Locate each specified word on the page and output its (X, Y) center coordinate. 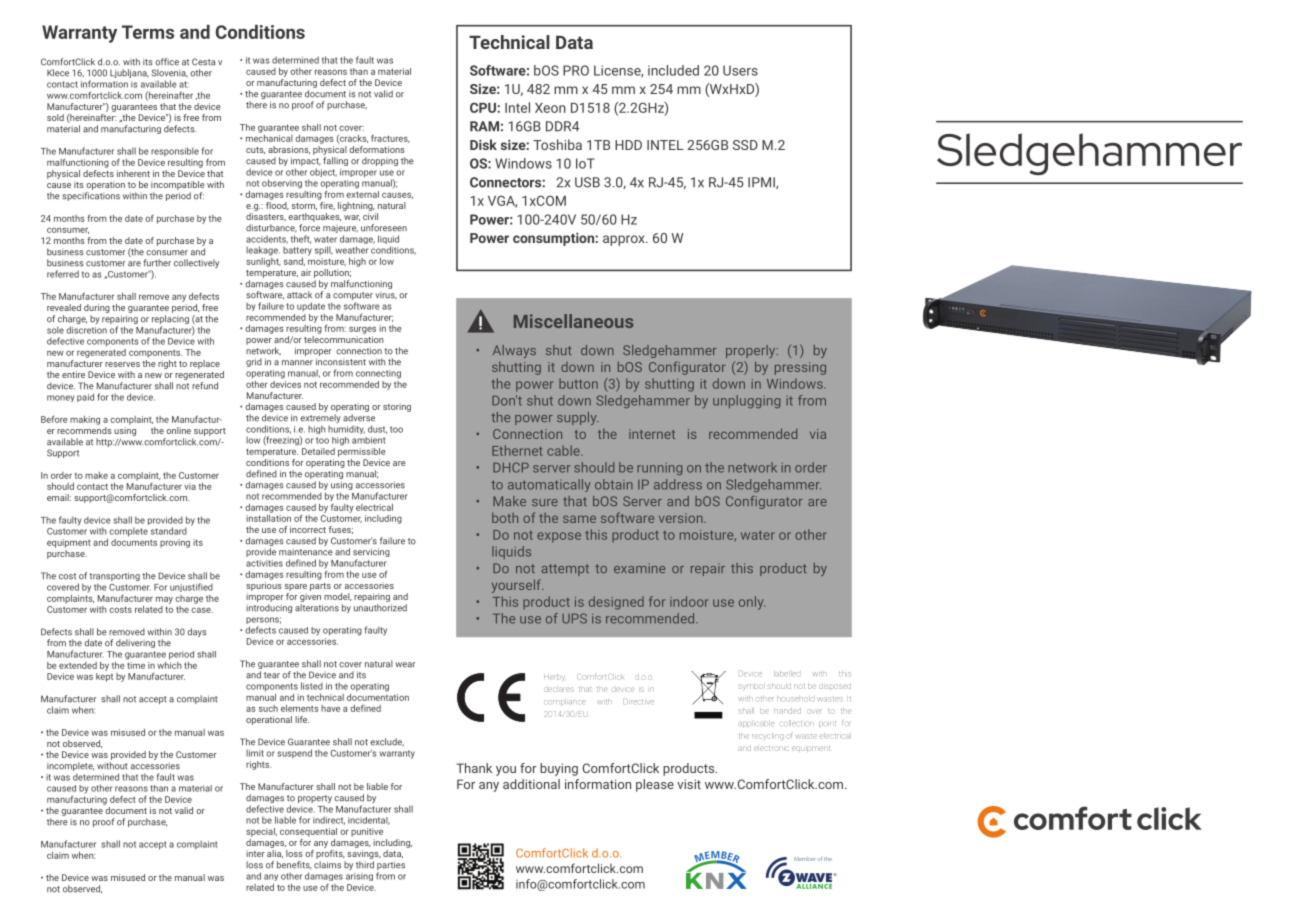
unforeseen (384, 228)
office (167, 62)
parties (391, 867)
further (157, 263)
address (678, 484)
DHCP (511, 467)
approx (625, 240)
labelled (787, 674)
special (261, 832)
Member (804, 859)
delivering (135, 643)
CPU (484, 107)
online (178, 430)
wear (405, 665)
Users (740, 70)
